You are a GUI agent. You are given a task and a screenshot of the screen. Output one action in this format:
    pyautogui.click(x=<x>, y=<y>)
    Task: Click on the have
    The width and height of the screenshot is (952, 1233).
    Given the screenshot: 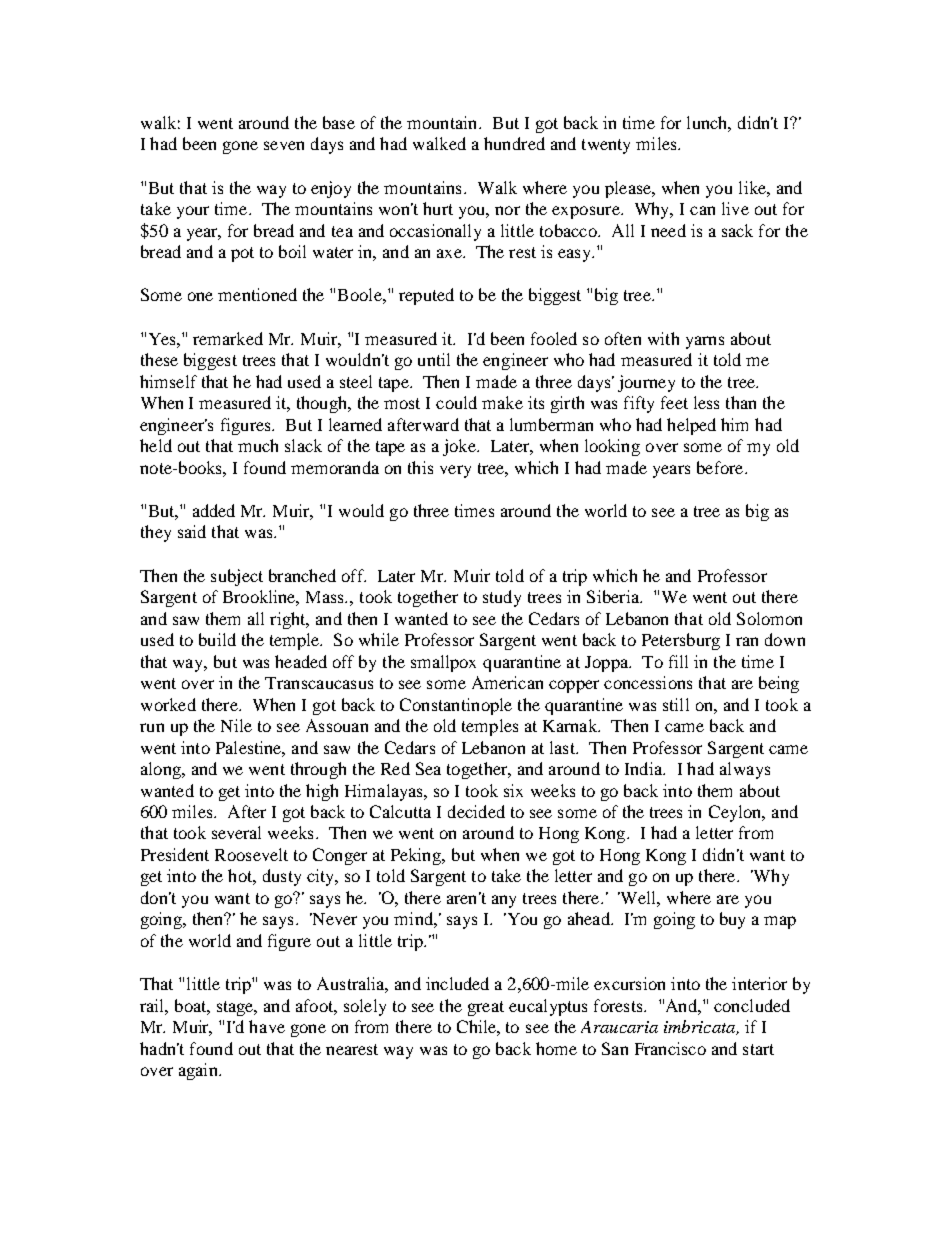 What is the action you would take?
    pyautogui.click(x=267, y=1026)
